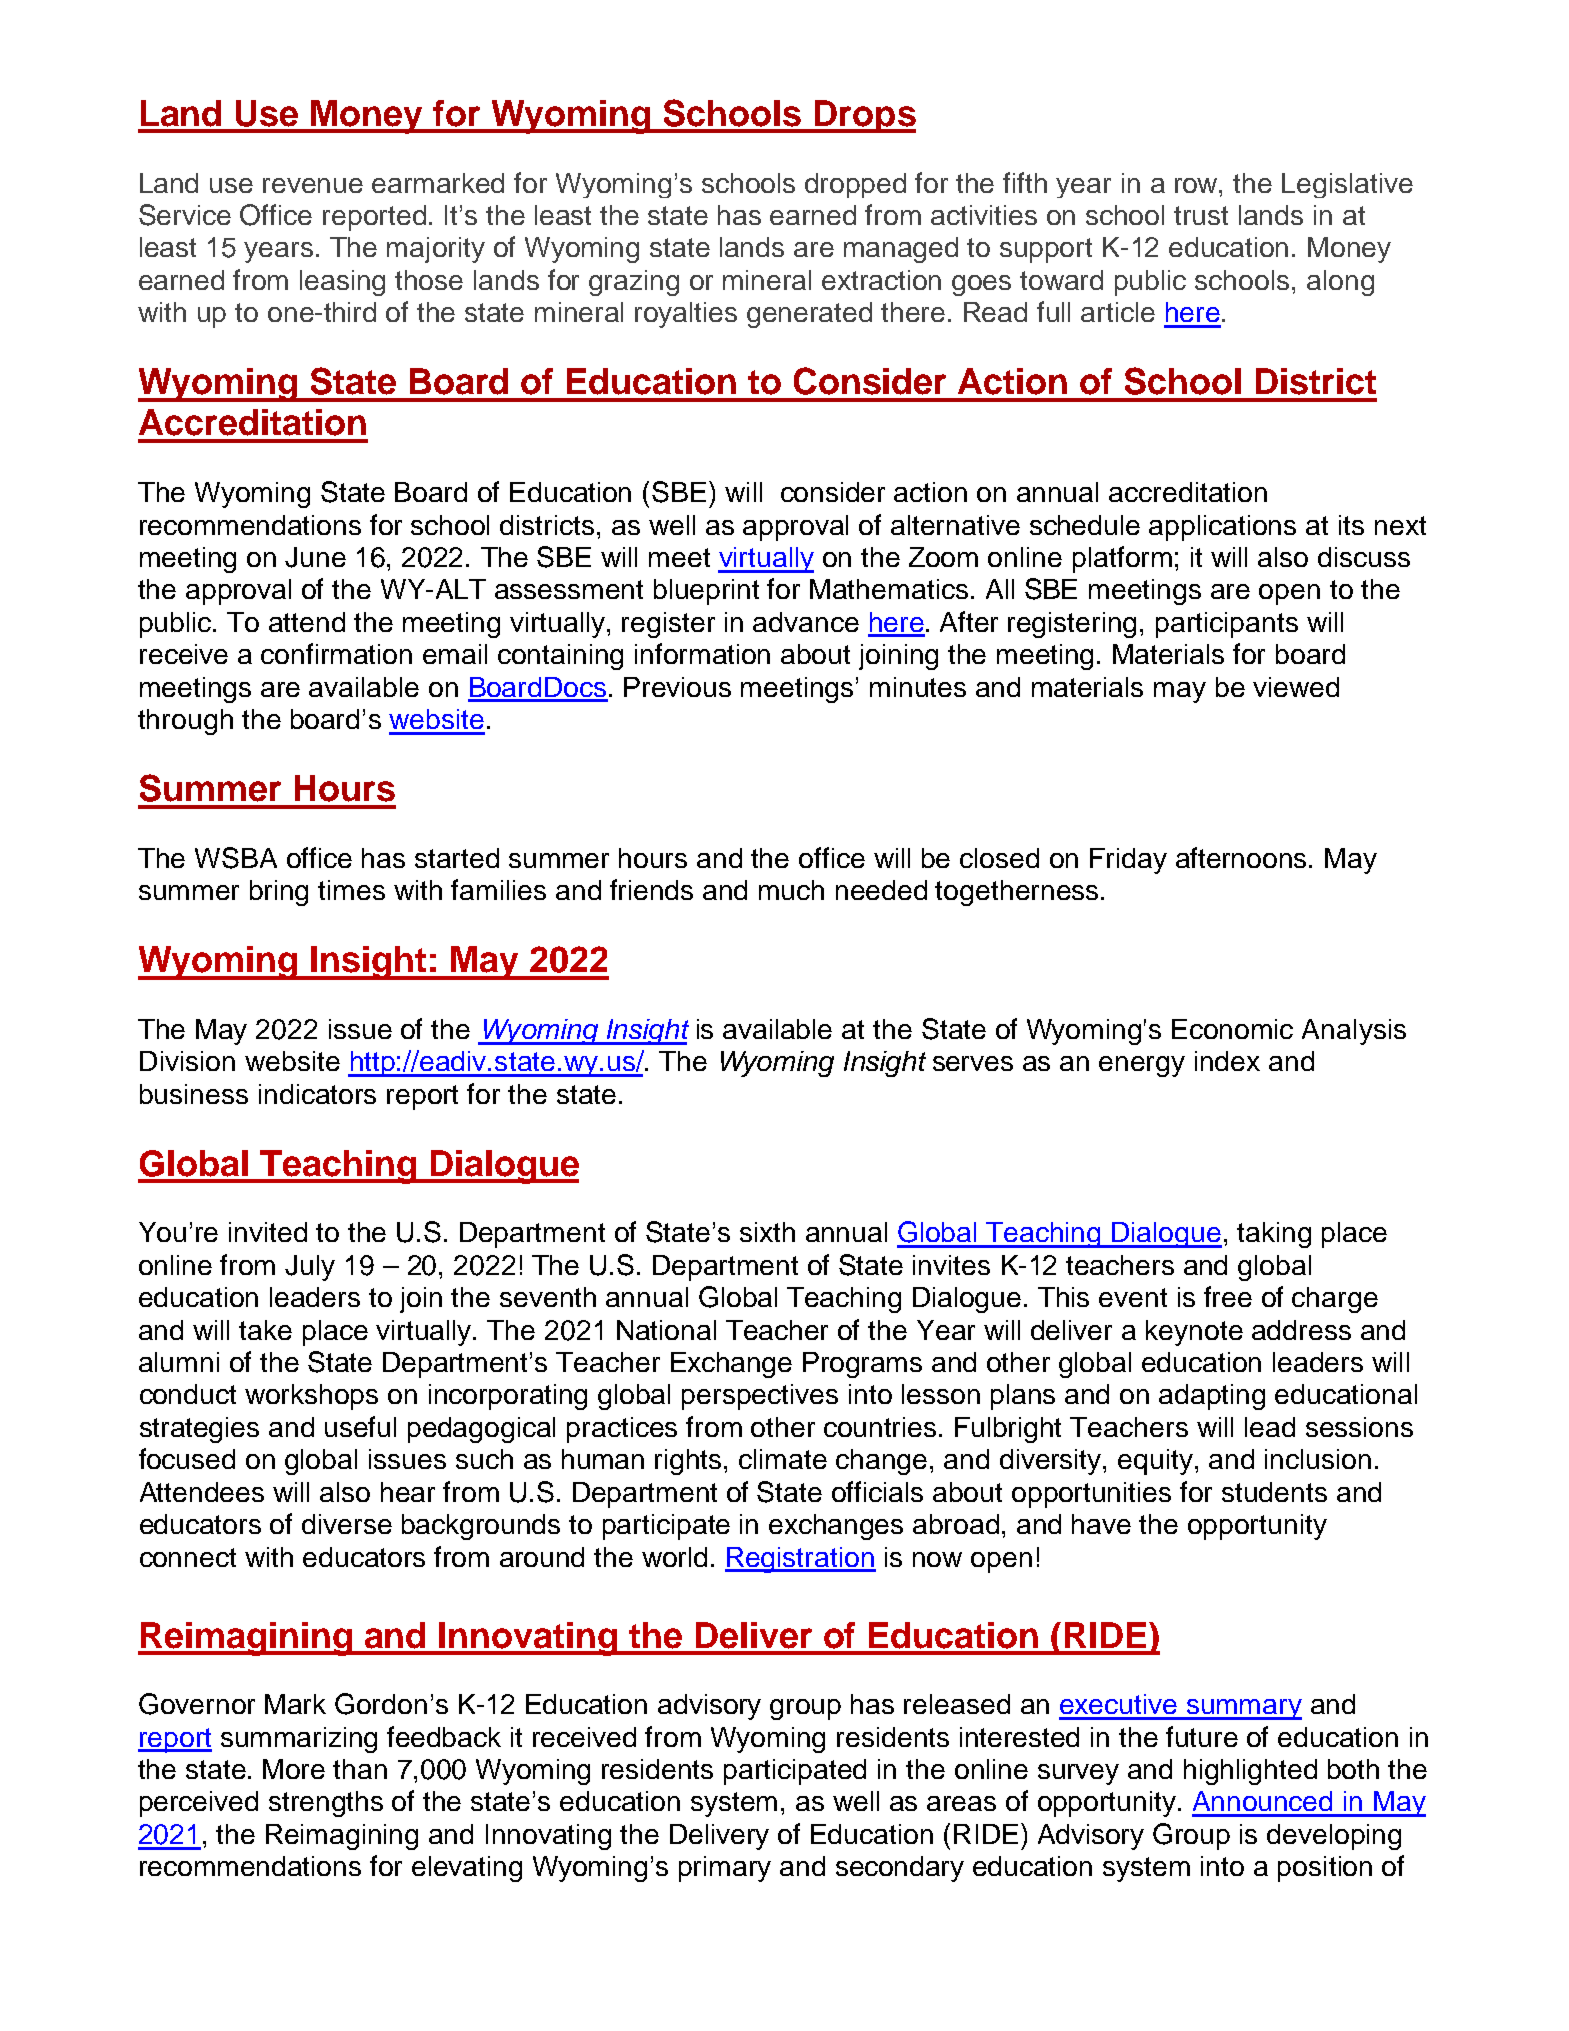 The height and width of the screenshot is (2031, 1569). I want to click on times, so click(351, 890).
